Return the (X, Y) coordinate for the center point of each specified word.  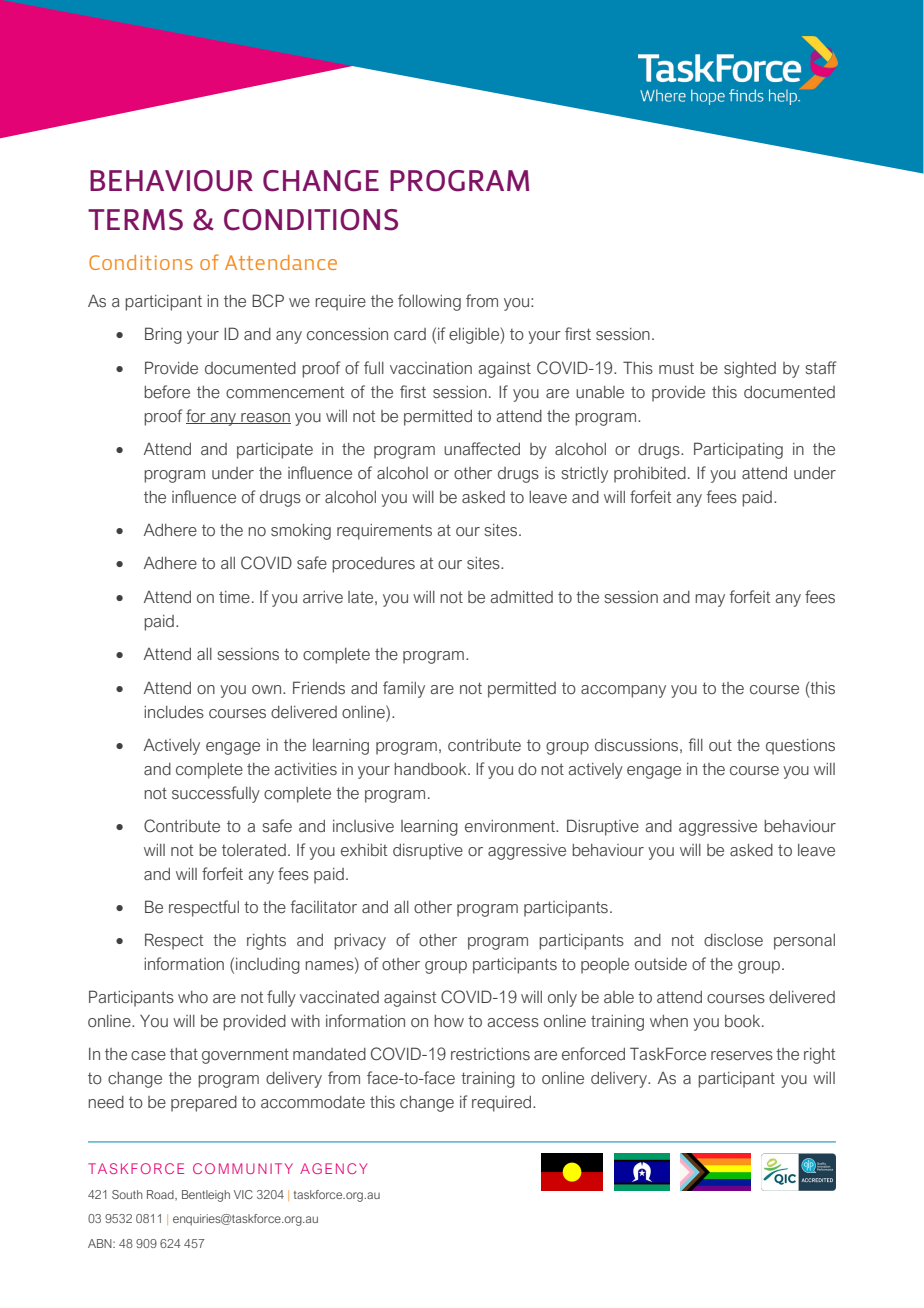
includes (174, 712)
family (404, 689)
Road (161, 1195)
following (429, 302)
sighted (750, 370)
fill (696, 744)
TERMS (135, 220)
